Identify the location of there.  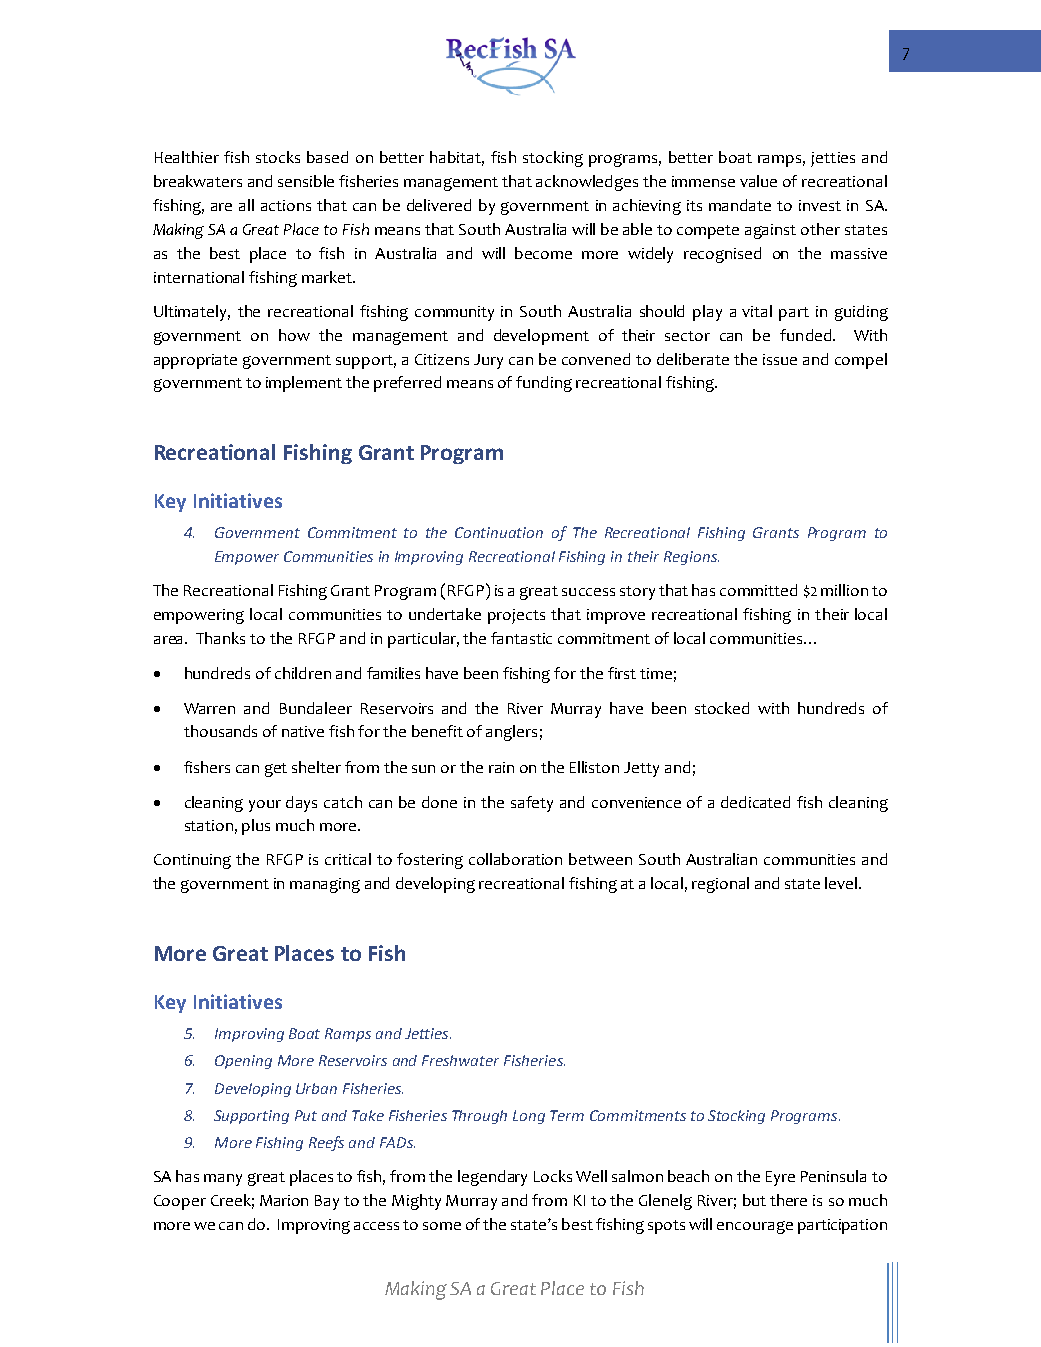
(788, 1200).
